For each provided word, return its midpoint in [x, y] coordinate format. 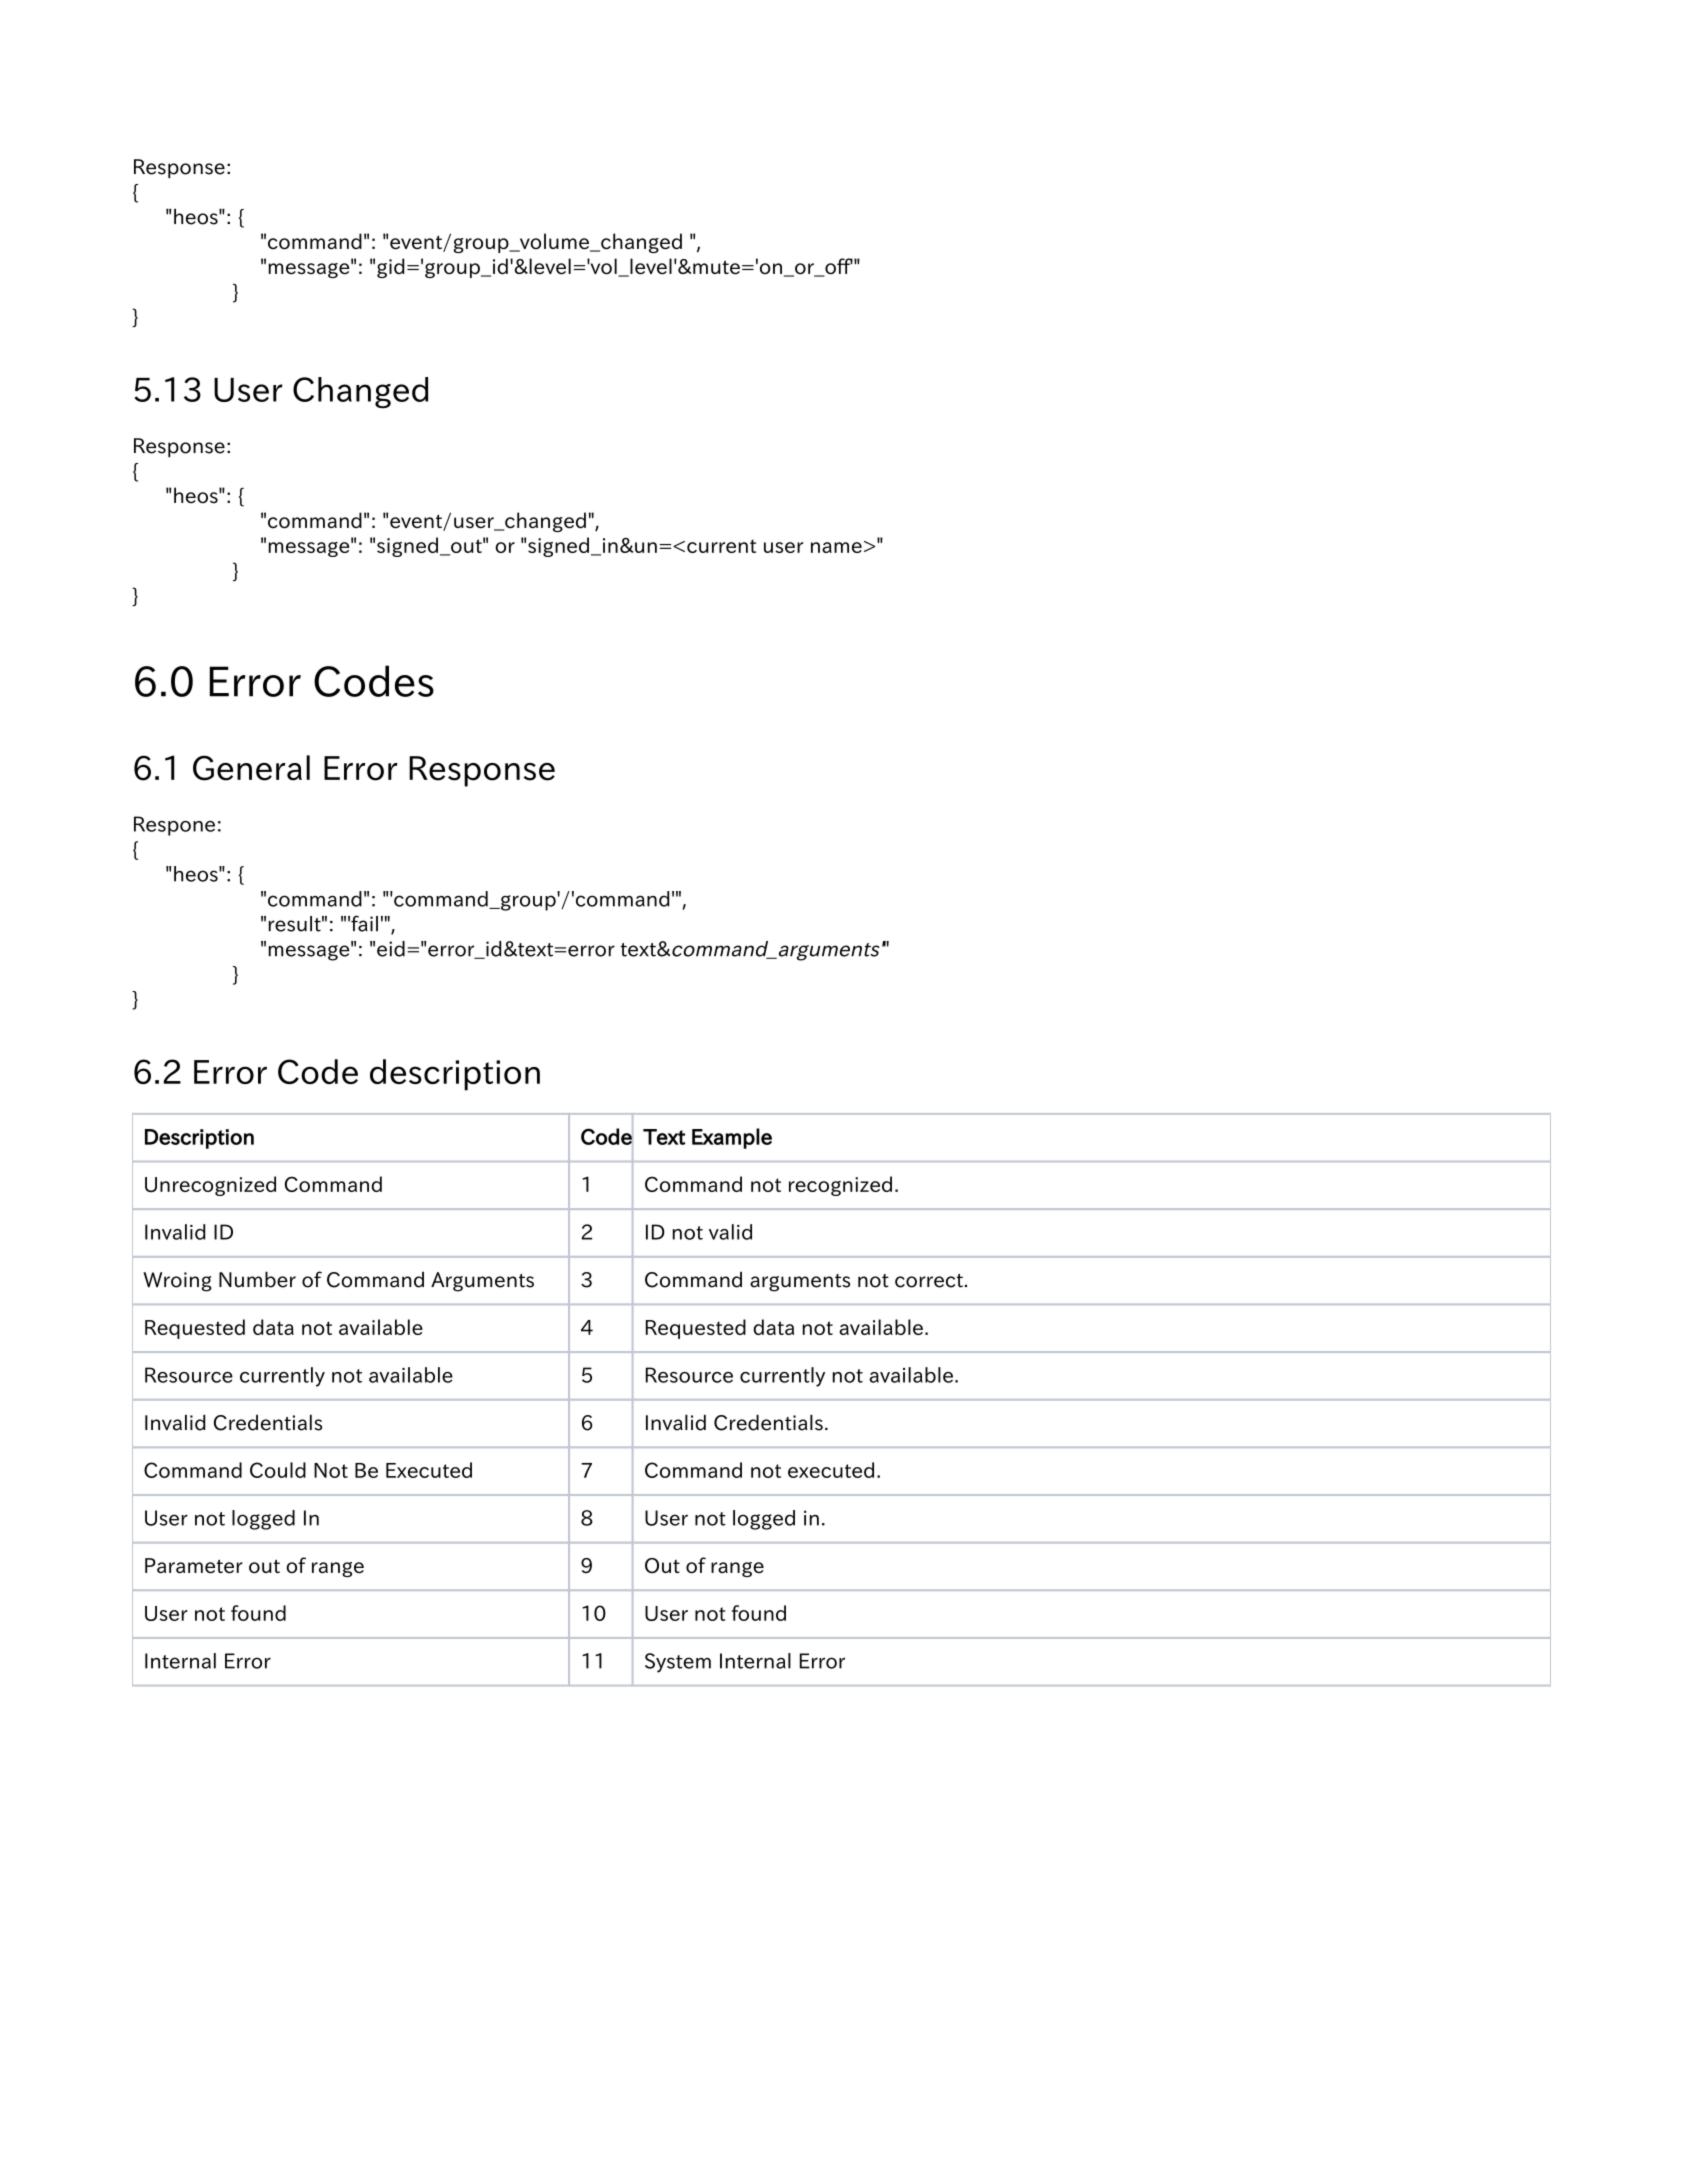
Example [732, 1138]
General [251, 768]
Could [278, 1470]
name [836, 547]
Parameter [194, 1566]
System [678, 1663]
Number [257, 1279]
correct [929, 1281]
